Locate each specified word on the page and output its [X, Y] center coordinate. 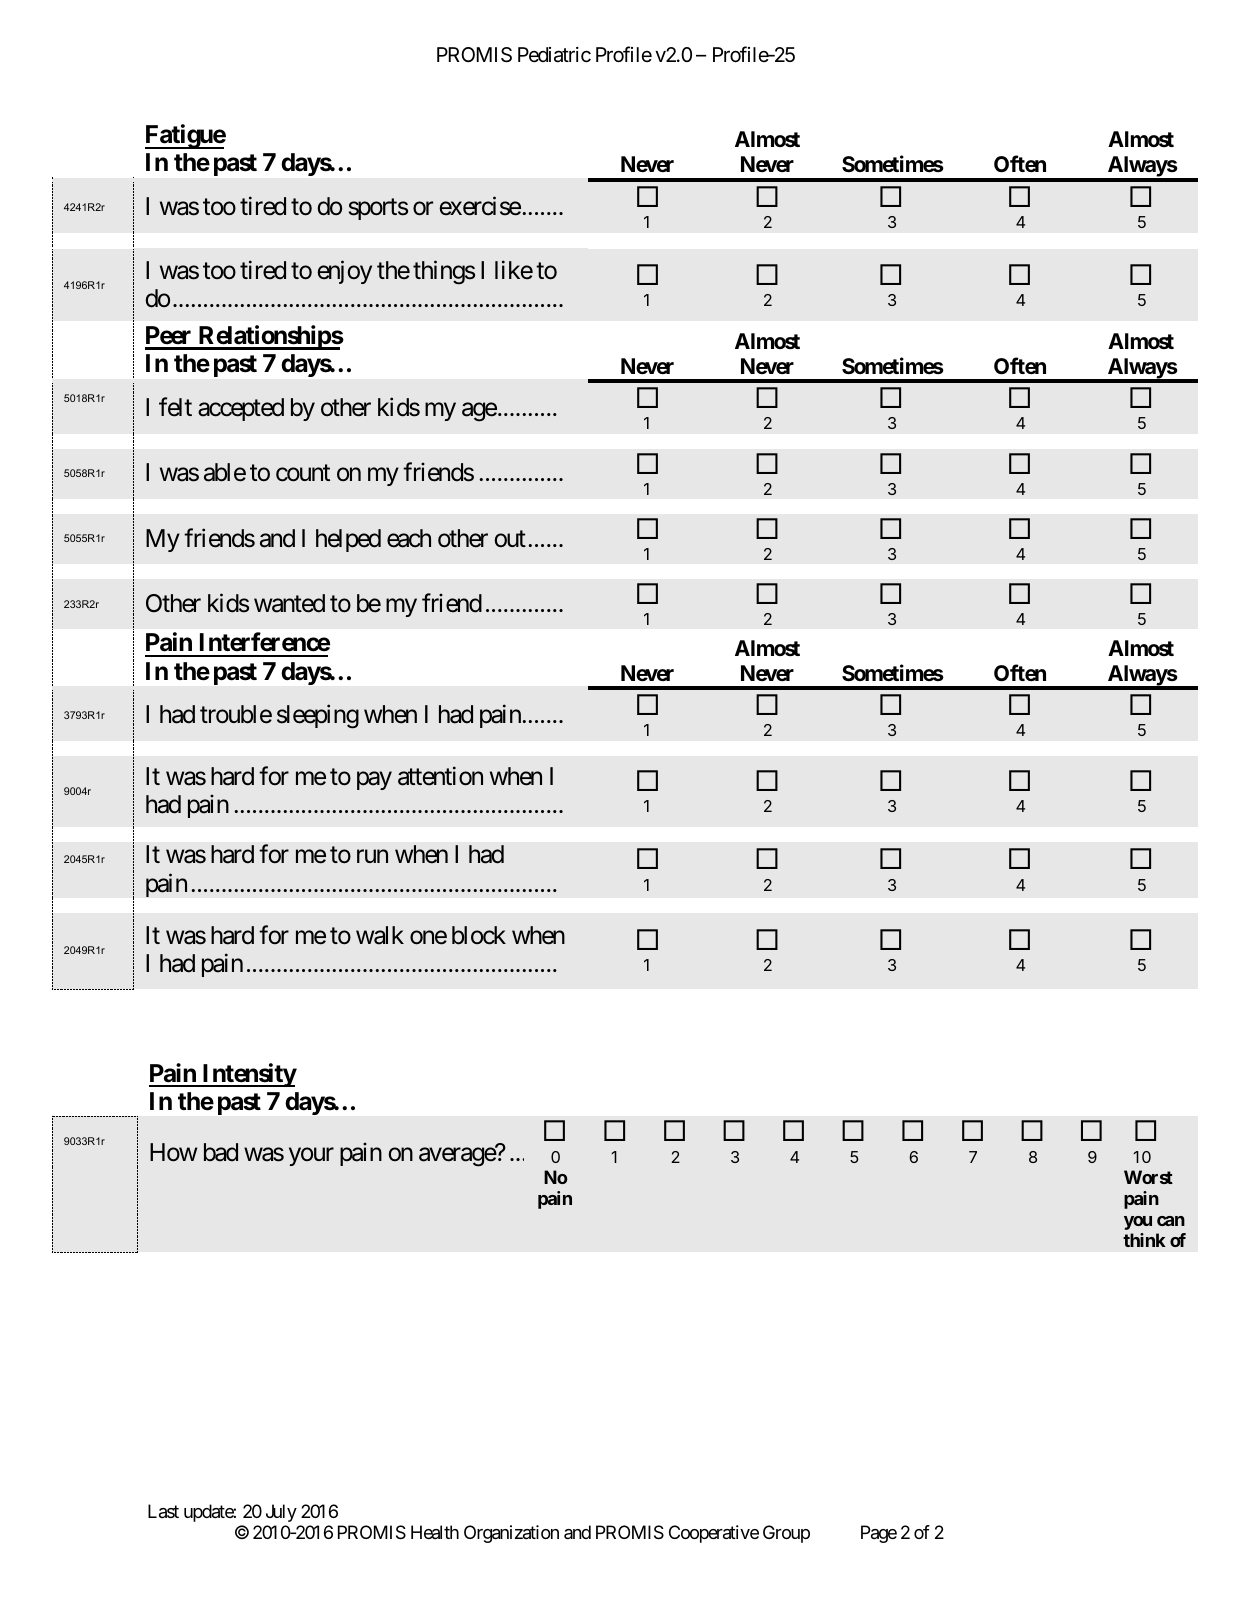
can [1171, 1221]
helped [348, 540]
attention [440, 776]
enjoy [344, 272]
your [311, 1156]
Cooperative [714, 1534]
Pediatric [554, 55]
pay [374, 780]
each [409, 538]
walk [380, 935]
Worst [1148, 1177]
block [479, 935]
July [281, 1513]
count [303, 473]
